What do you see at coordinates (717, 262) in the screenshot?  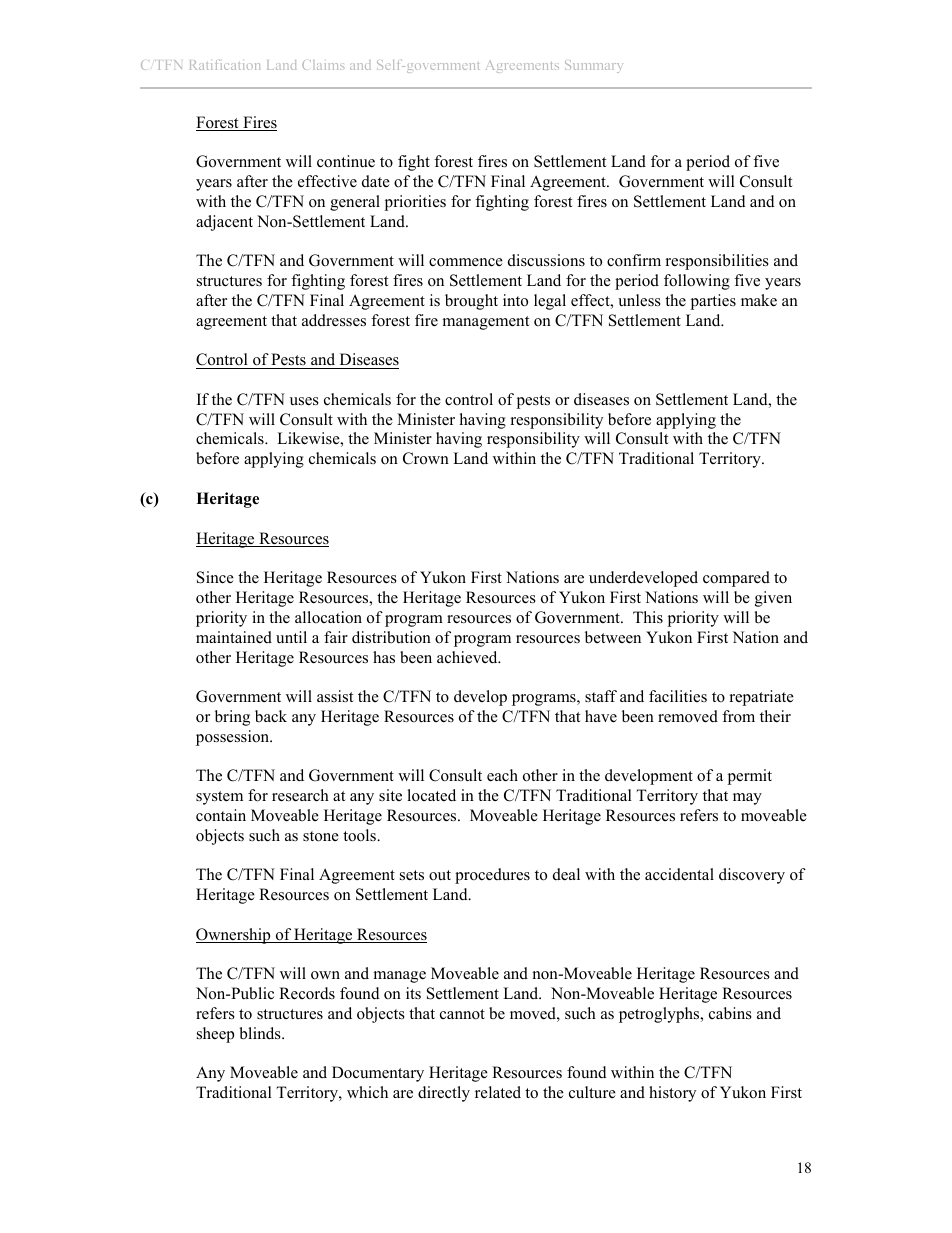 I see `responsibilities` at bounding box center [717, 262].
